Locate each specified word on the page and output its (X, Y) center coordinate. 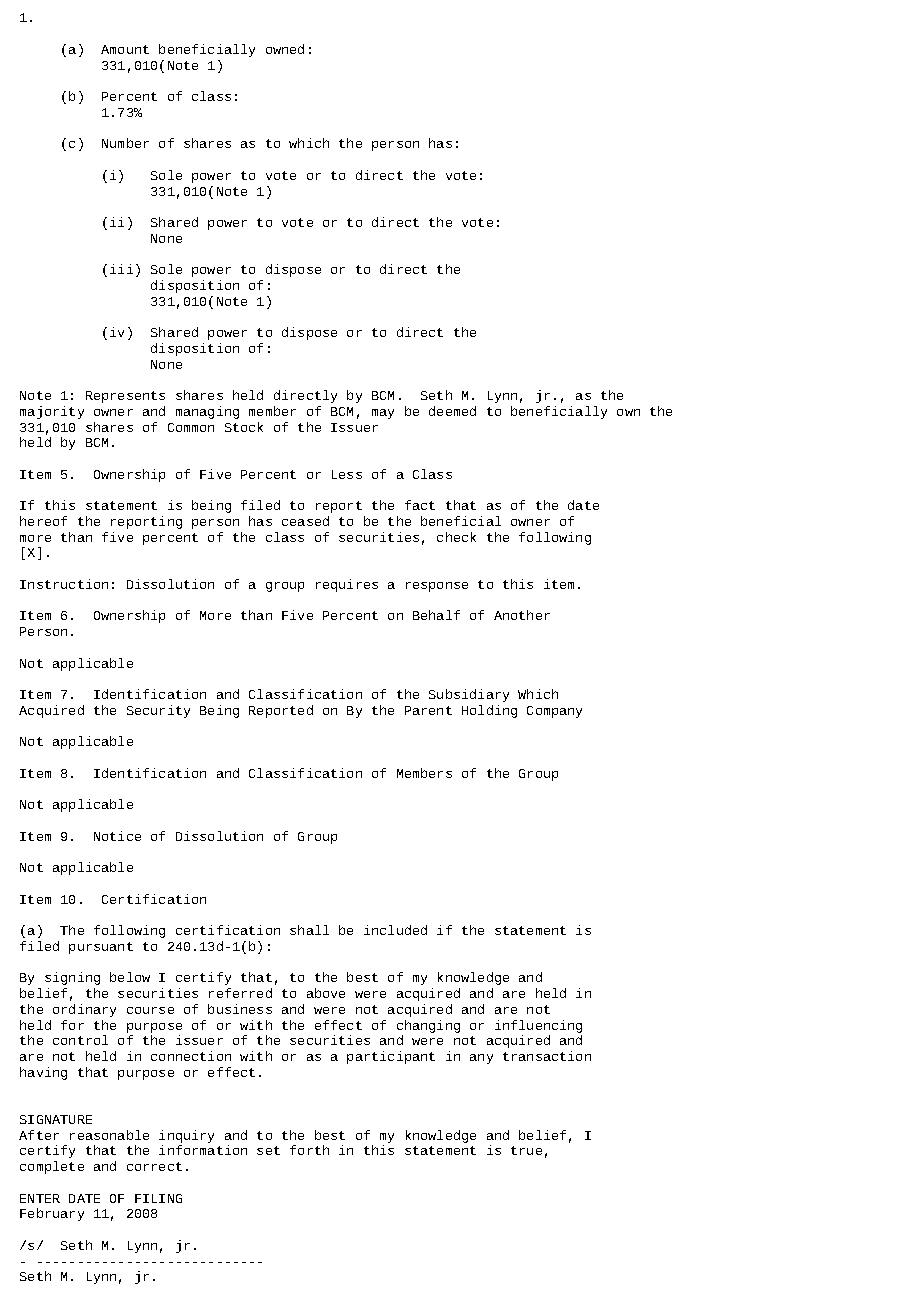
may (383, 414)
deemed (452, 411)
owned (285, 49)
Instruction (64, 584)
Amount (125, 49)
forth (309, 1150)
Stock (244, 427)
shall (309, 930)
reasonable (109, 1135)
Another (522, 615)
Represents (125, 397)
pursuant (101, 948)
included (395, 930)
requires (347, 585)
